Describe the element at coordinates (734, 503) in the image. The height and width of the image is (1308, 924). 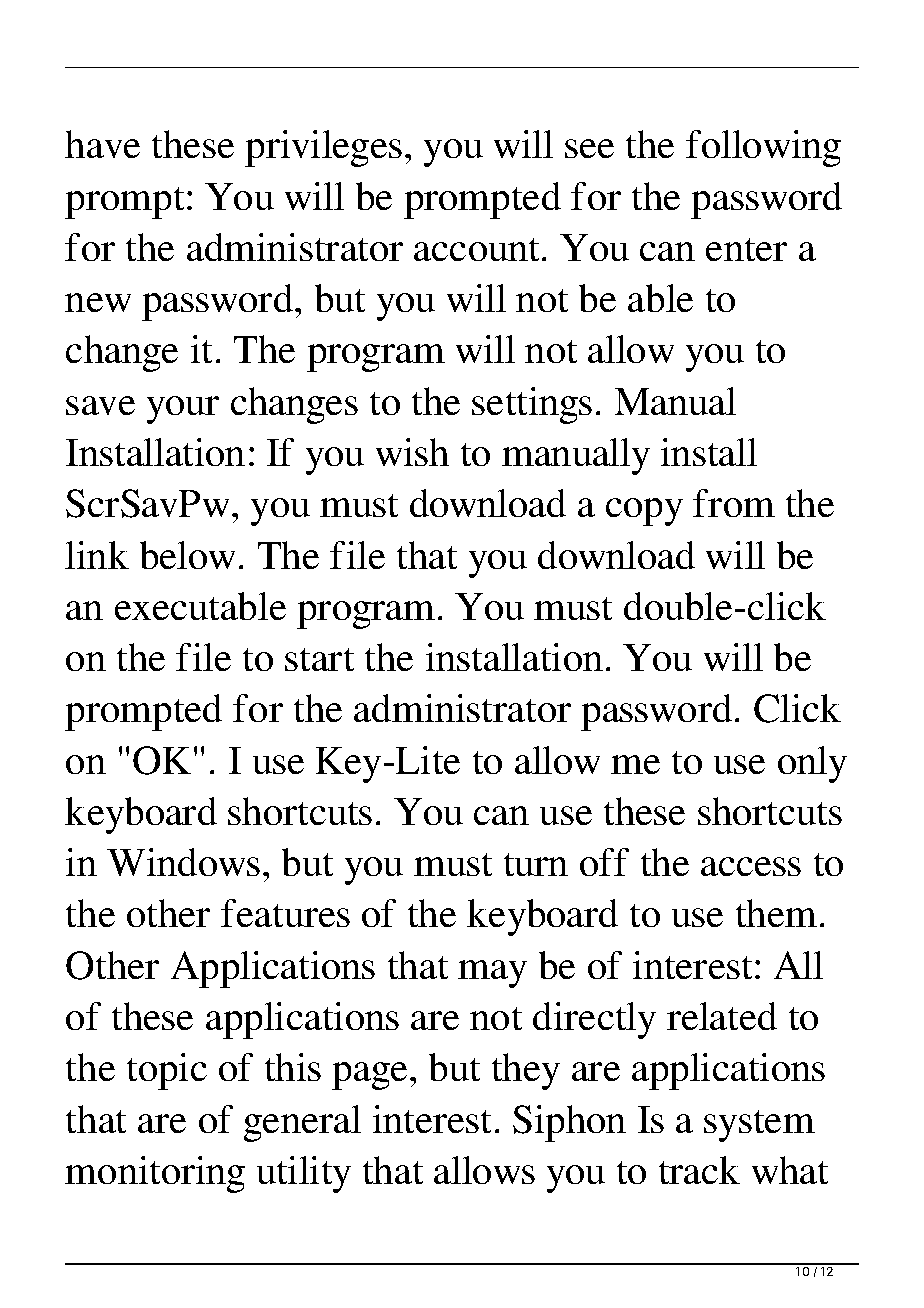
I see `from` at that location.
